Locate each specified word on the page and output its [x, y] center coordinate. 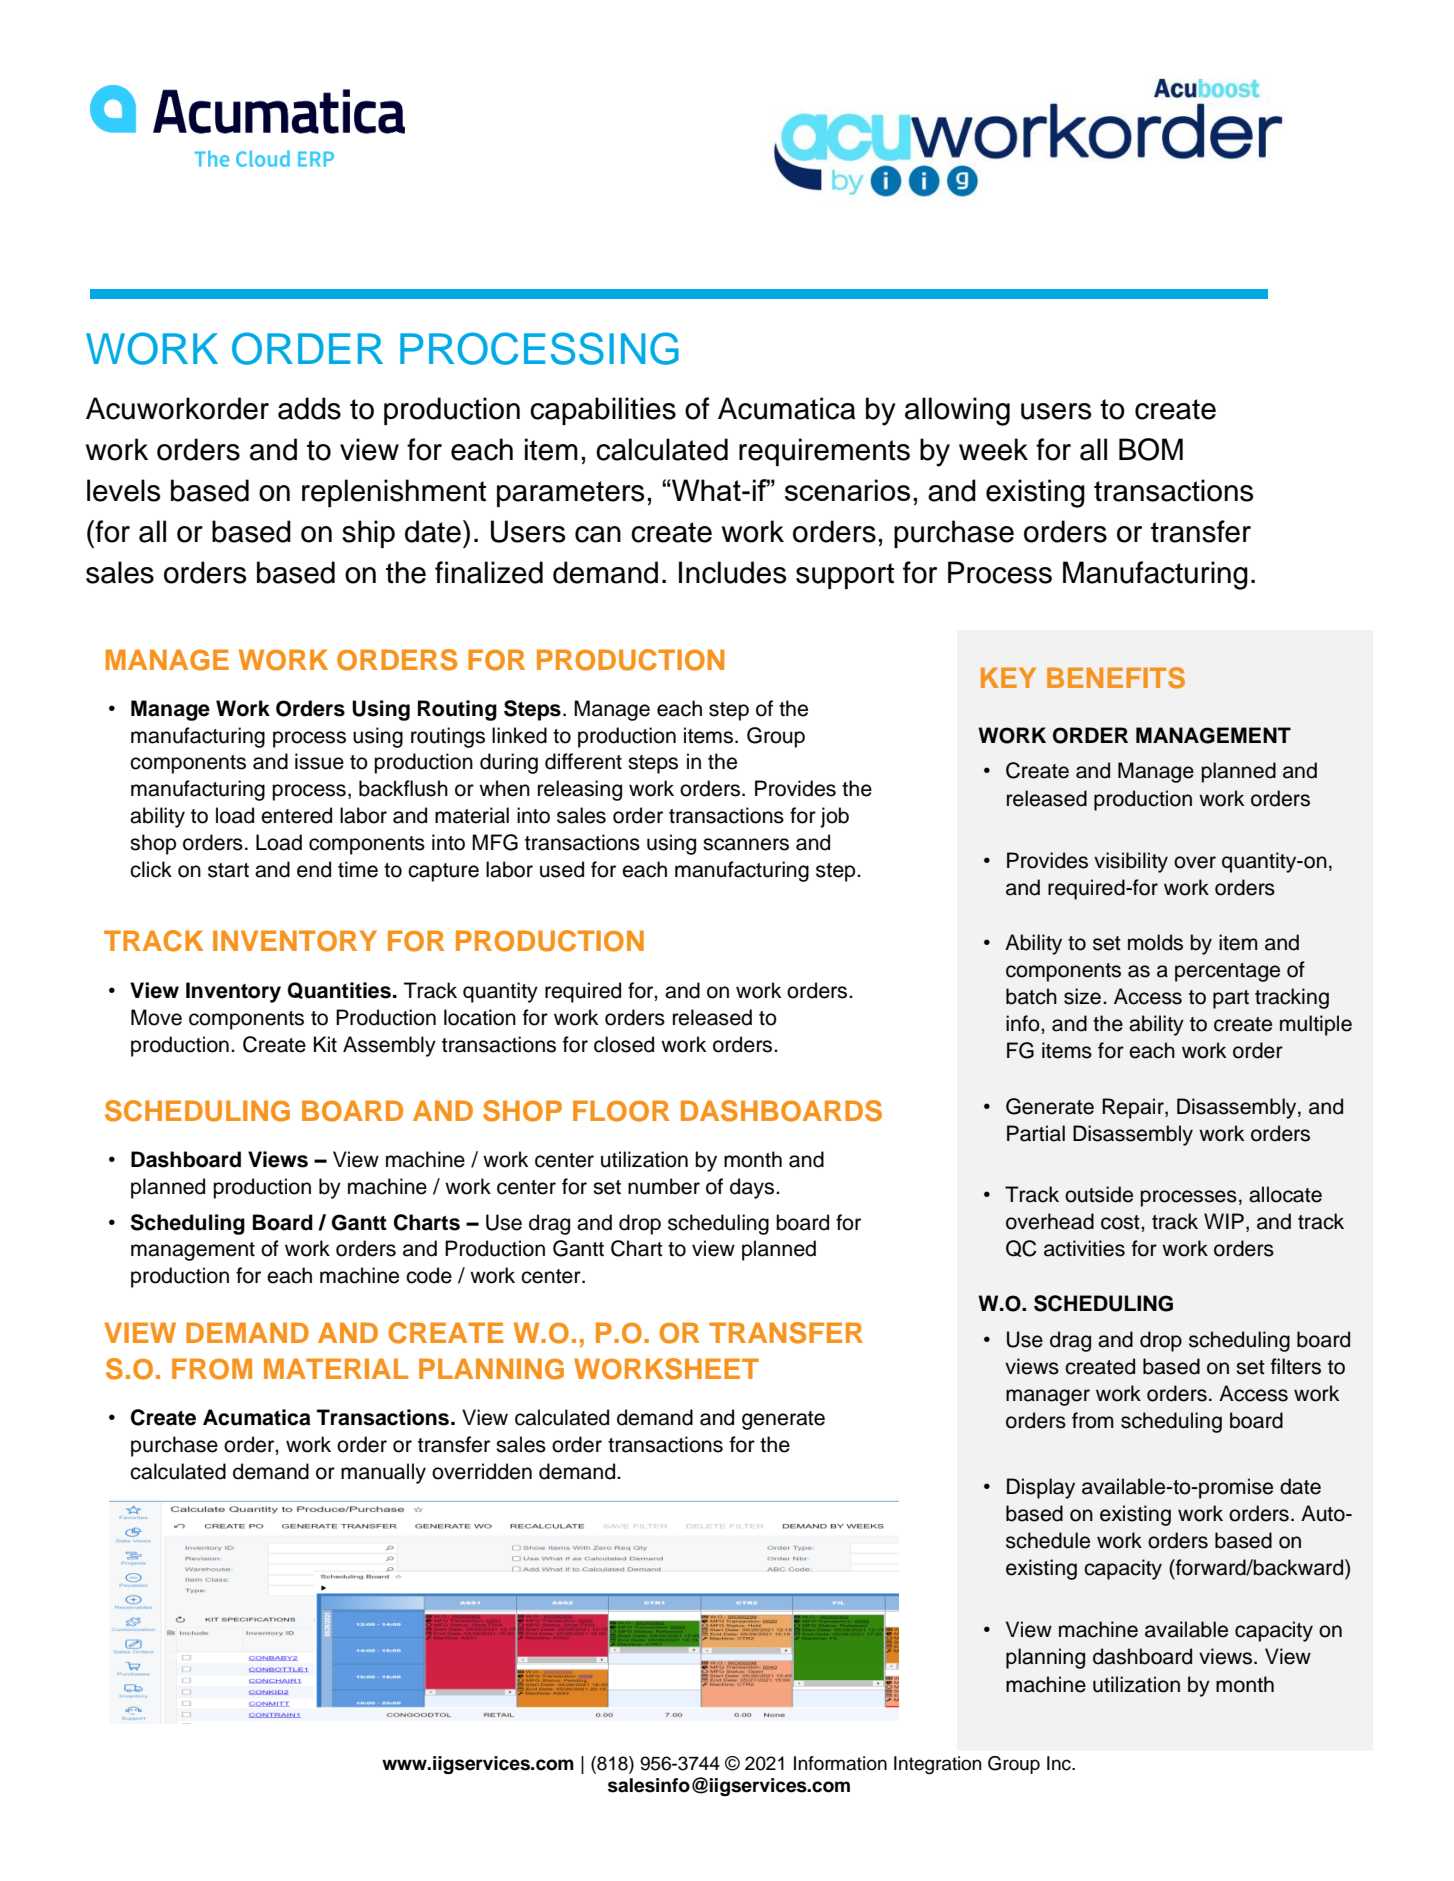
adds [309, 408]
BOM [1151, 449]
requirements [824, 452]
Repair [1134, 1108]
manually [383, 1473]
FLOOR [621, 1111]
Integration [937, 1765]
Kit [325, 1044]
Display [1041, 1488]
